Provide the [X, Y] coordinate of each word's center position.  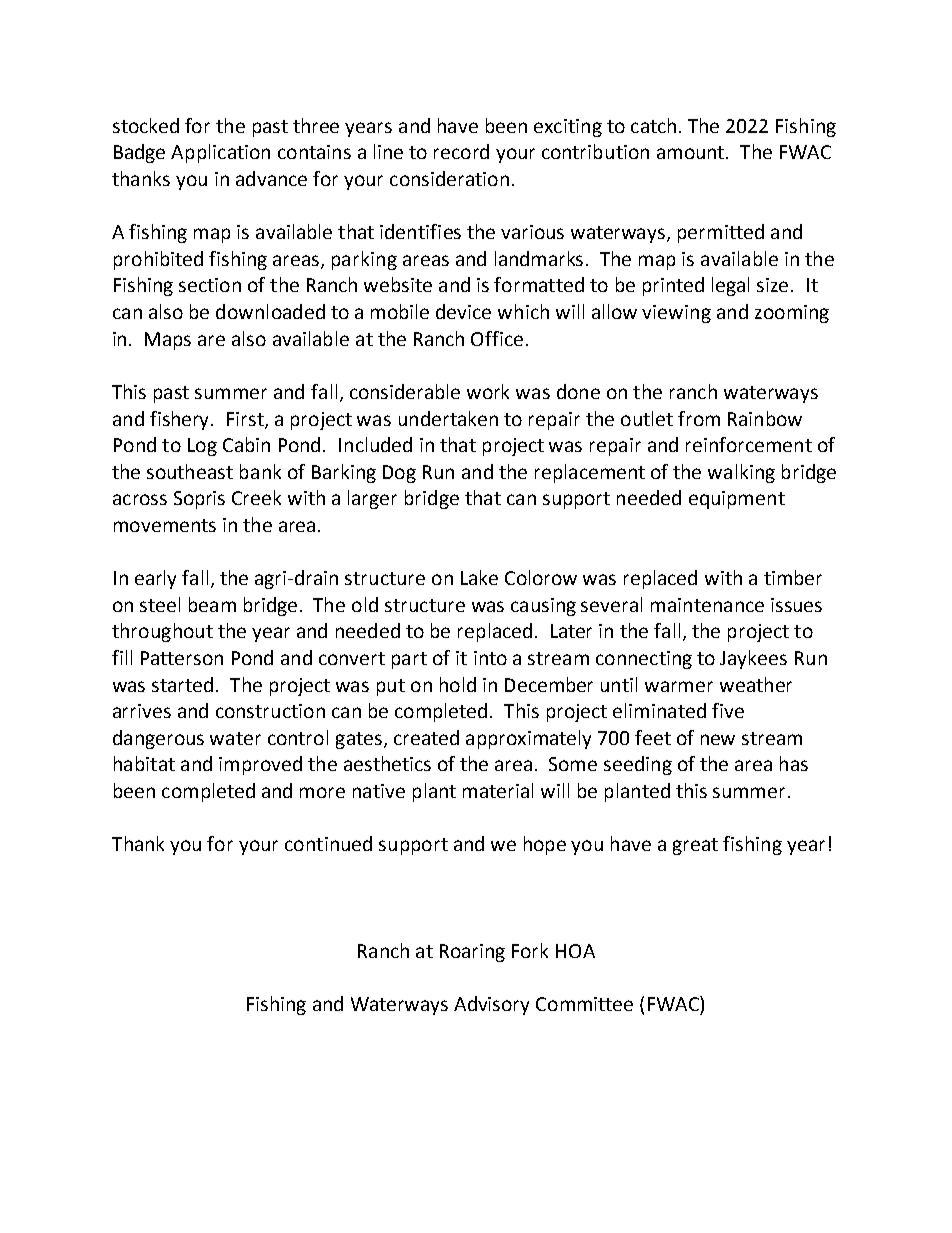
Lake [479, 577]
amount [692, 152]
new [718, 739]
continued [328, 843]
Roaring [472, 953]
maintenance [707, 605]
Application [220, 153]
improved [260, 765]
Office [497, 338]
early [155, 579]
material [498, 790]
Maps [168, 341]
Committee [584, 1004]
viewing [676, 314]
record [461, 151]
